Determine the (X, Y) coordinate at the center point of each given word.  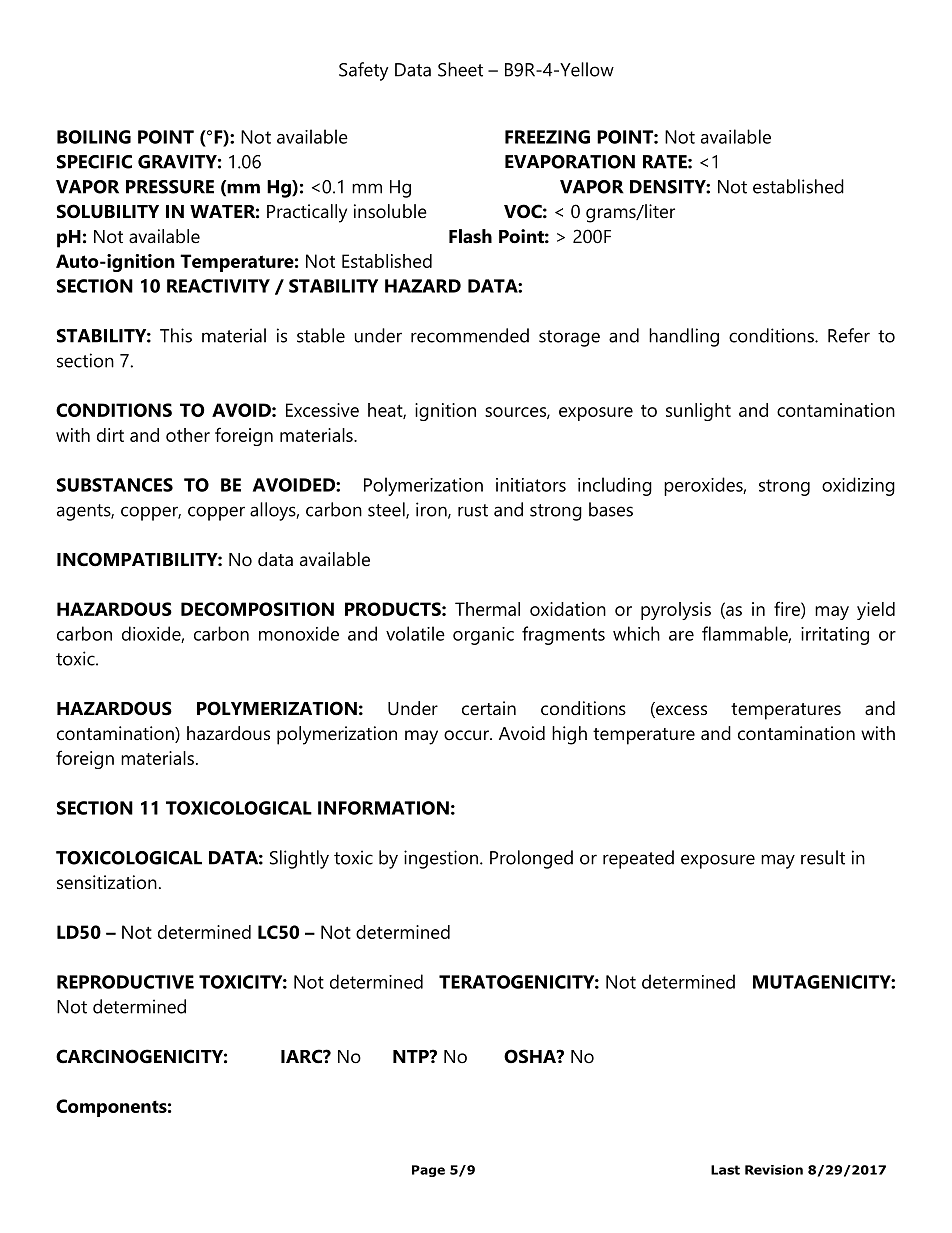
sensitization (107, 882)
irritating (835, 636)
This (176, 335)
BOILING (94, 137)
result (823, 857)
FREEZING (547, 137)
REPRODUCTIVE (125, 982)
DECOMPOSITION (257, 609)
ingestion (441, 859)
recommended (470, 335)
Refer (849, 335)
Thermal (487, 609)
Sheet (460, 69)
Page (428, 1171)
